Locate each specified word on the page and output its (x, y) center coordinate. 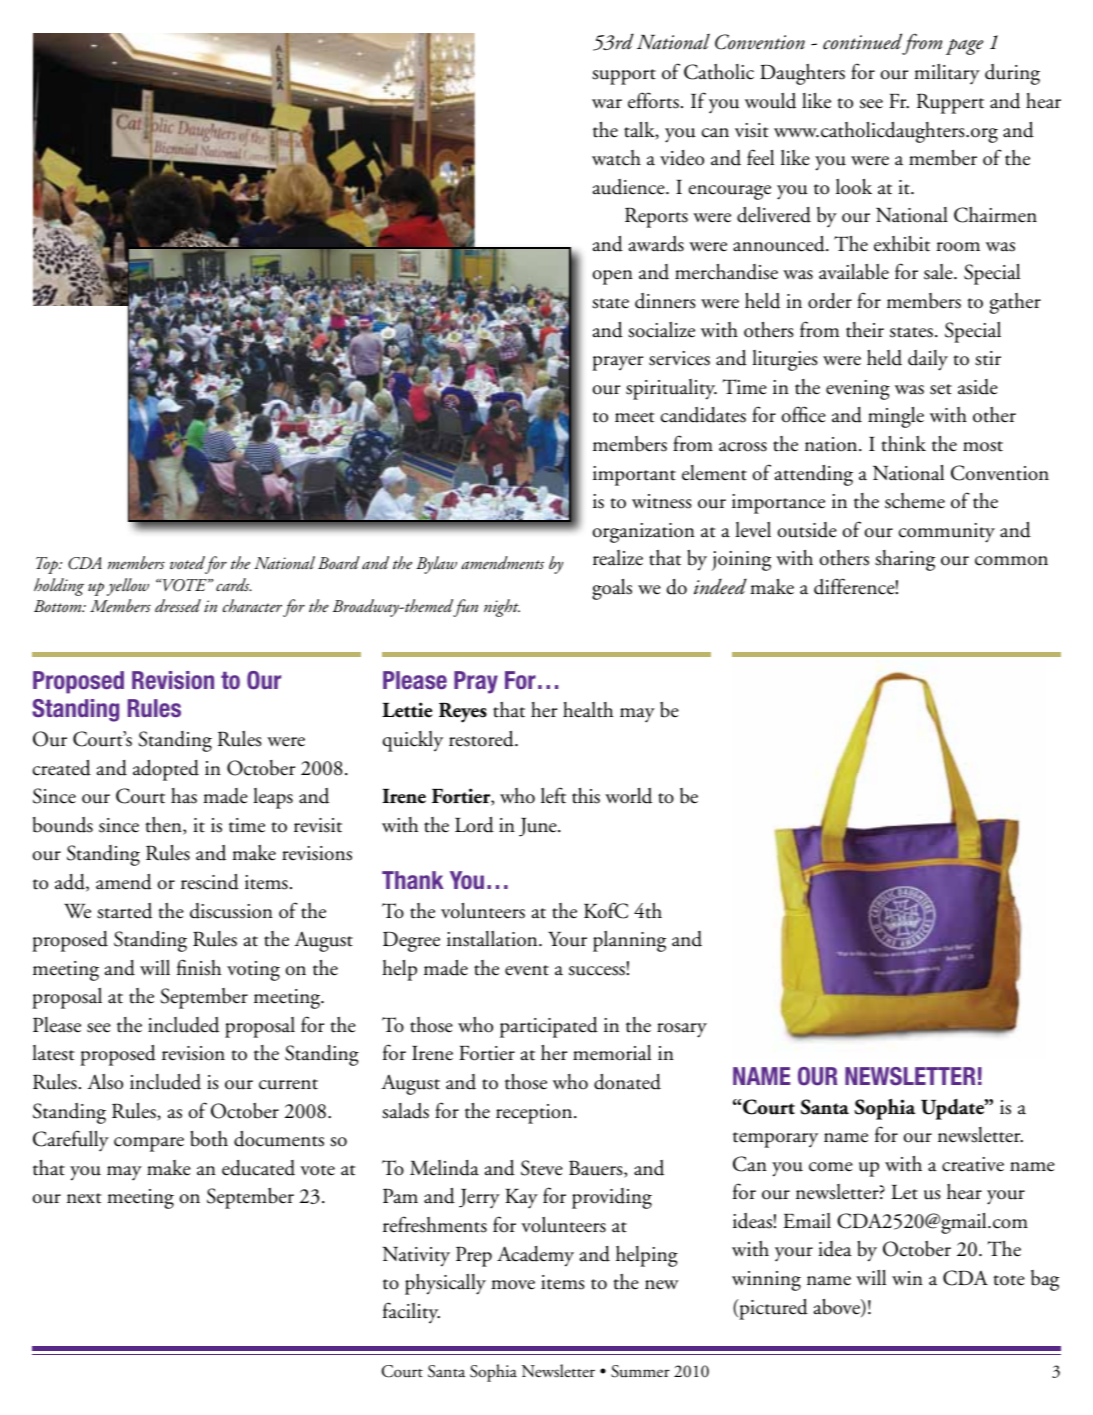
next (84, 1198)
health (588, 710)
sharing (905, 560)
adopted (166, 770)
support (624, 77)
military (947, 74)
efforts (653, 100)
